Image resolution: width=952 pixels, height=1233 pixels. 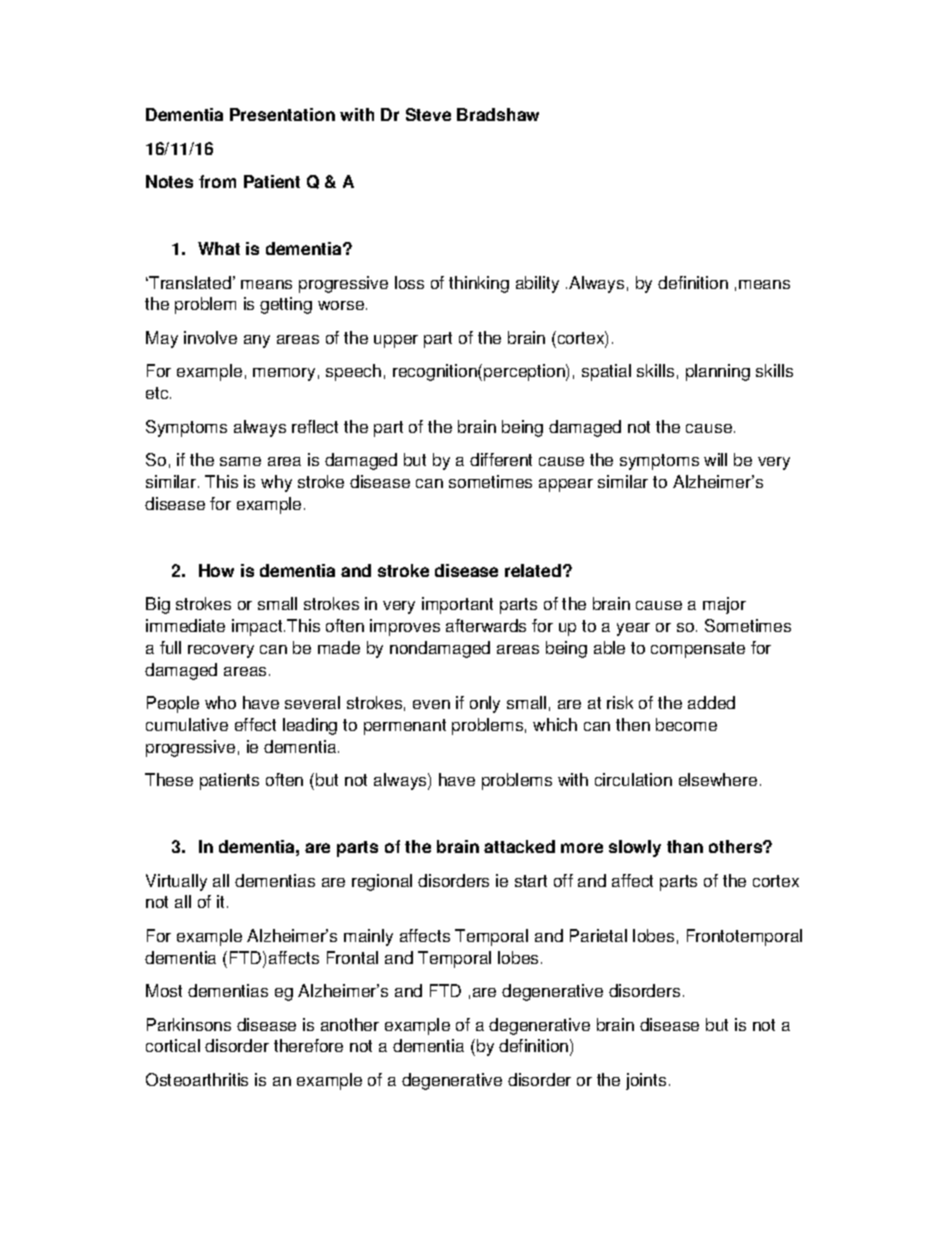 I want to click on Bradshaw, so click(x=498, y=114).
